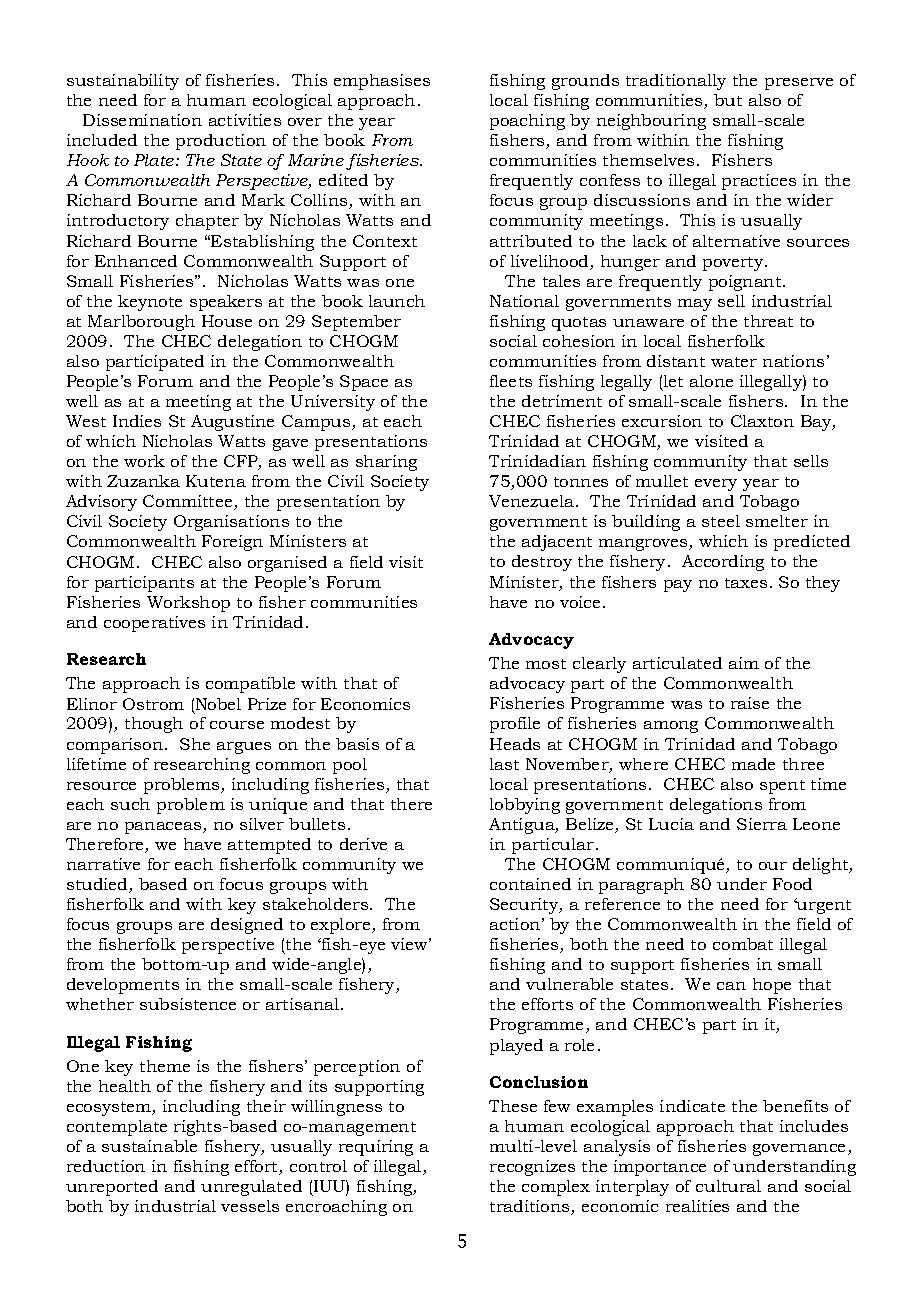 The width and height of the screenshot is (924, 1308). What do you see at coordinates (527, 122) in the screenshot?
I see `poaching` at bounding box center [527, 122].
